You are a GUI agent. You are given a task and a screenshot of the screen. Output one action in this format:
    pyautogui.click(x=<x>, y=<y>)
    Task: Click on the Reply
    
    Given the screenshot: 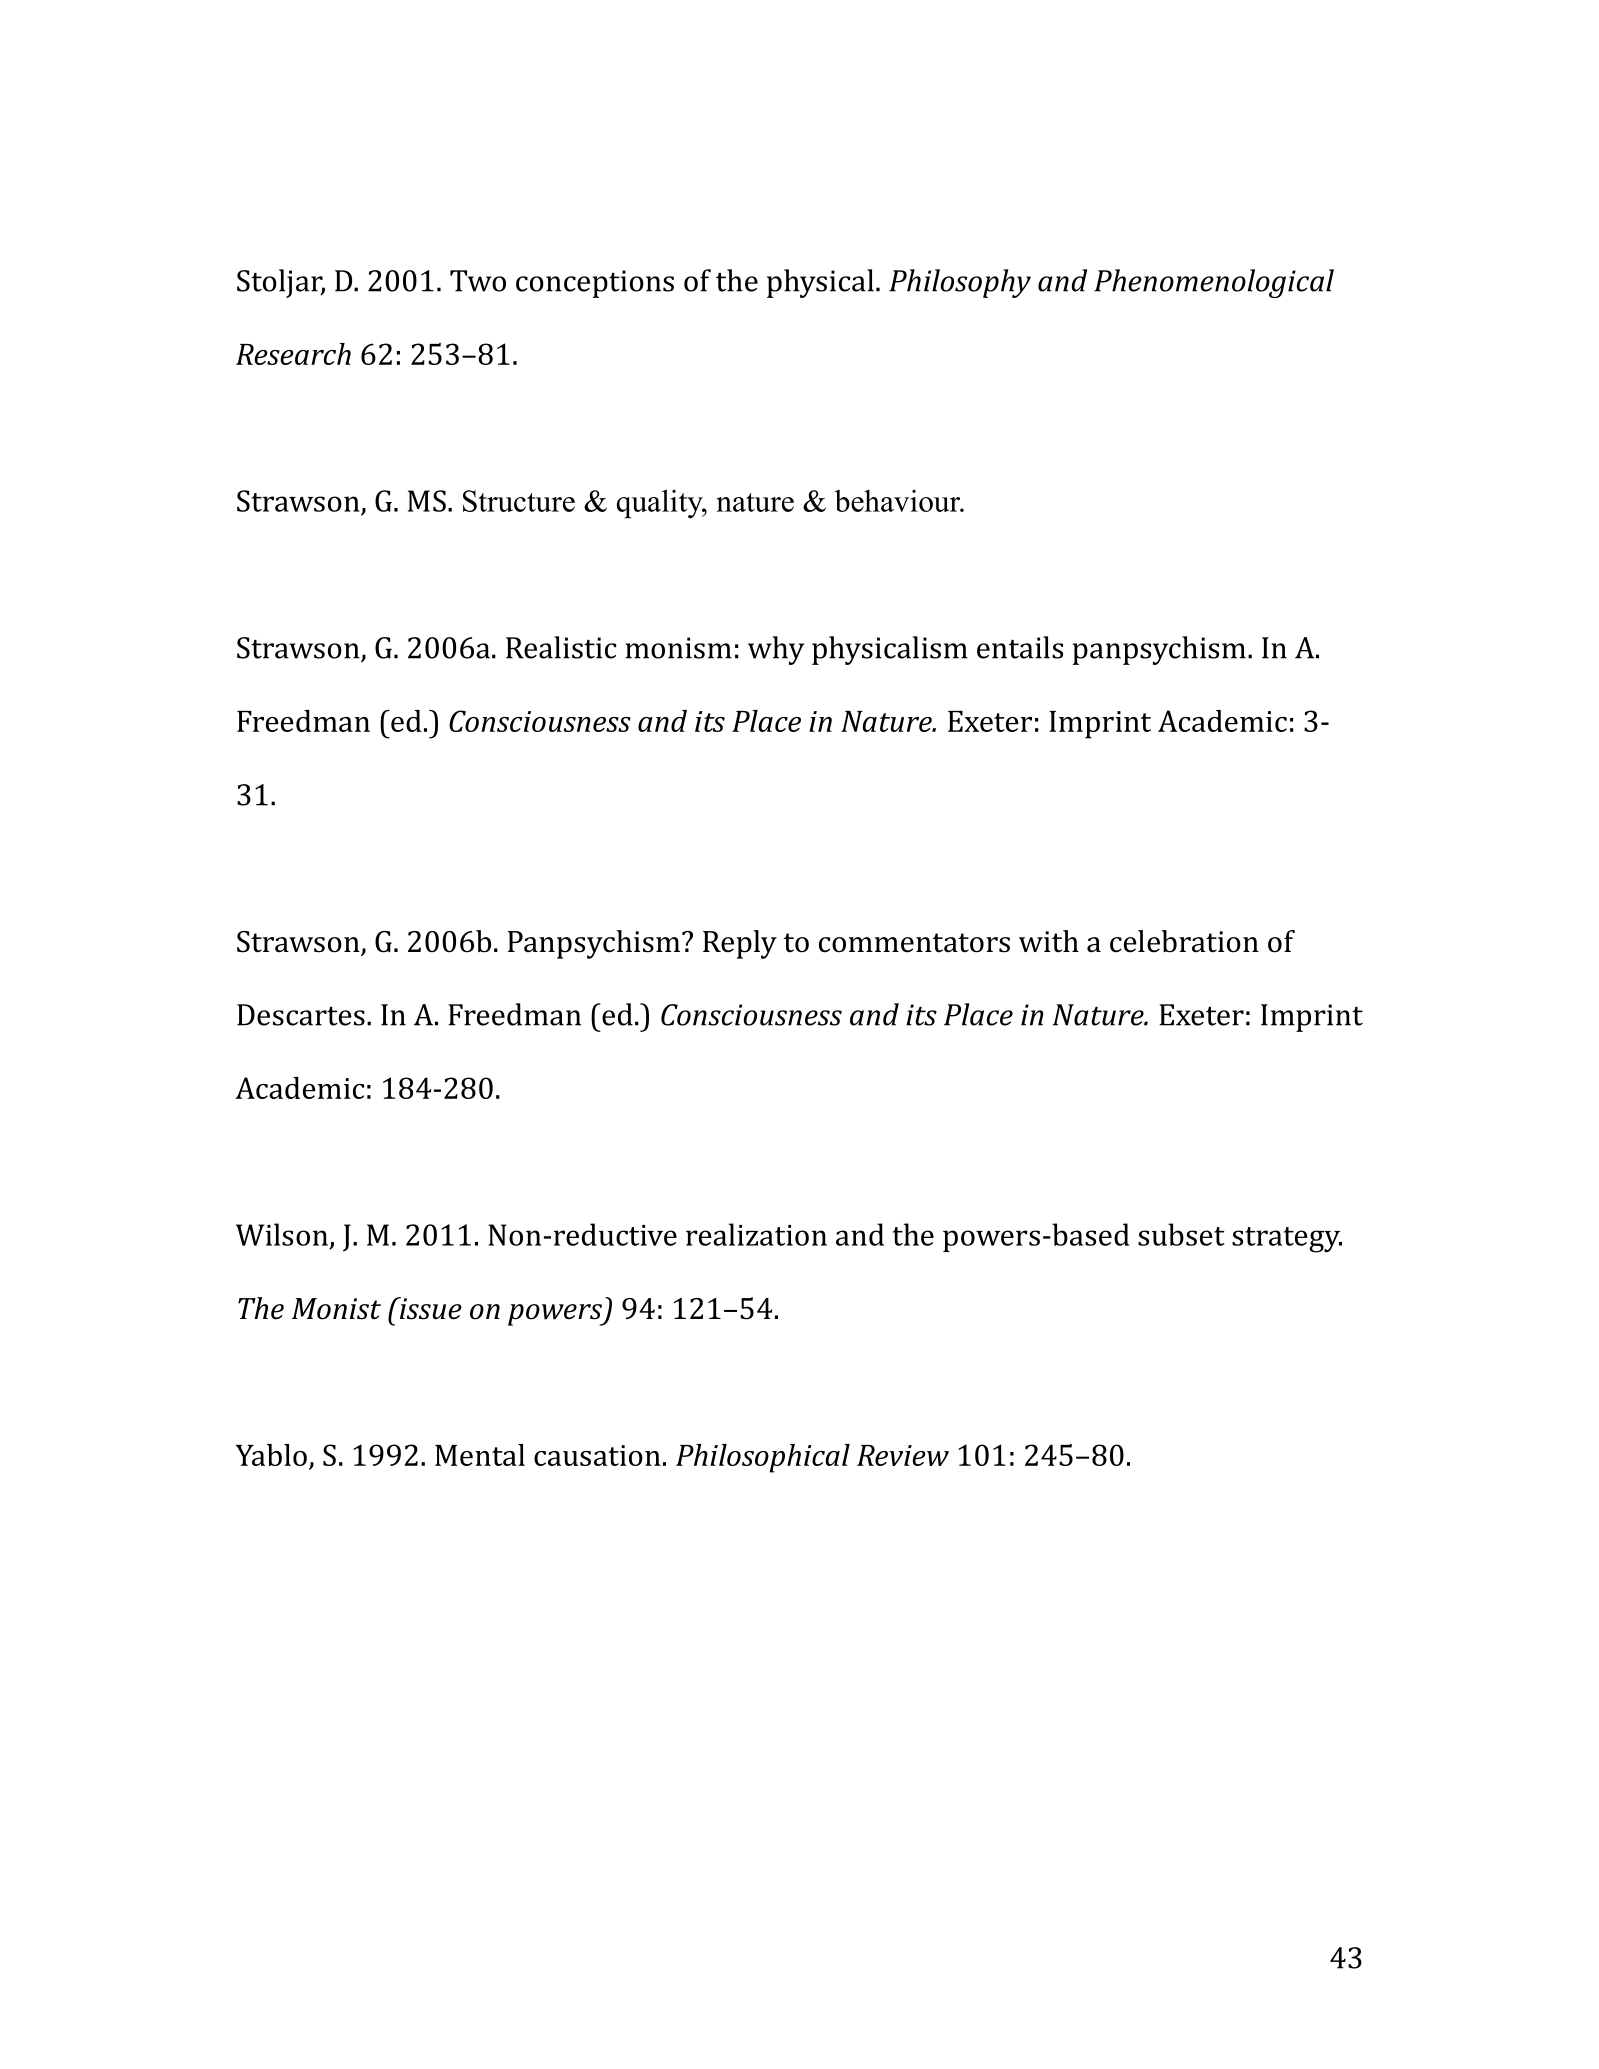 What is the action you would take?
    pyautogui.click(x=740, y=944)
